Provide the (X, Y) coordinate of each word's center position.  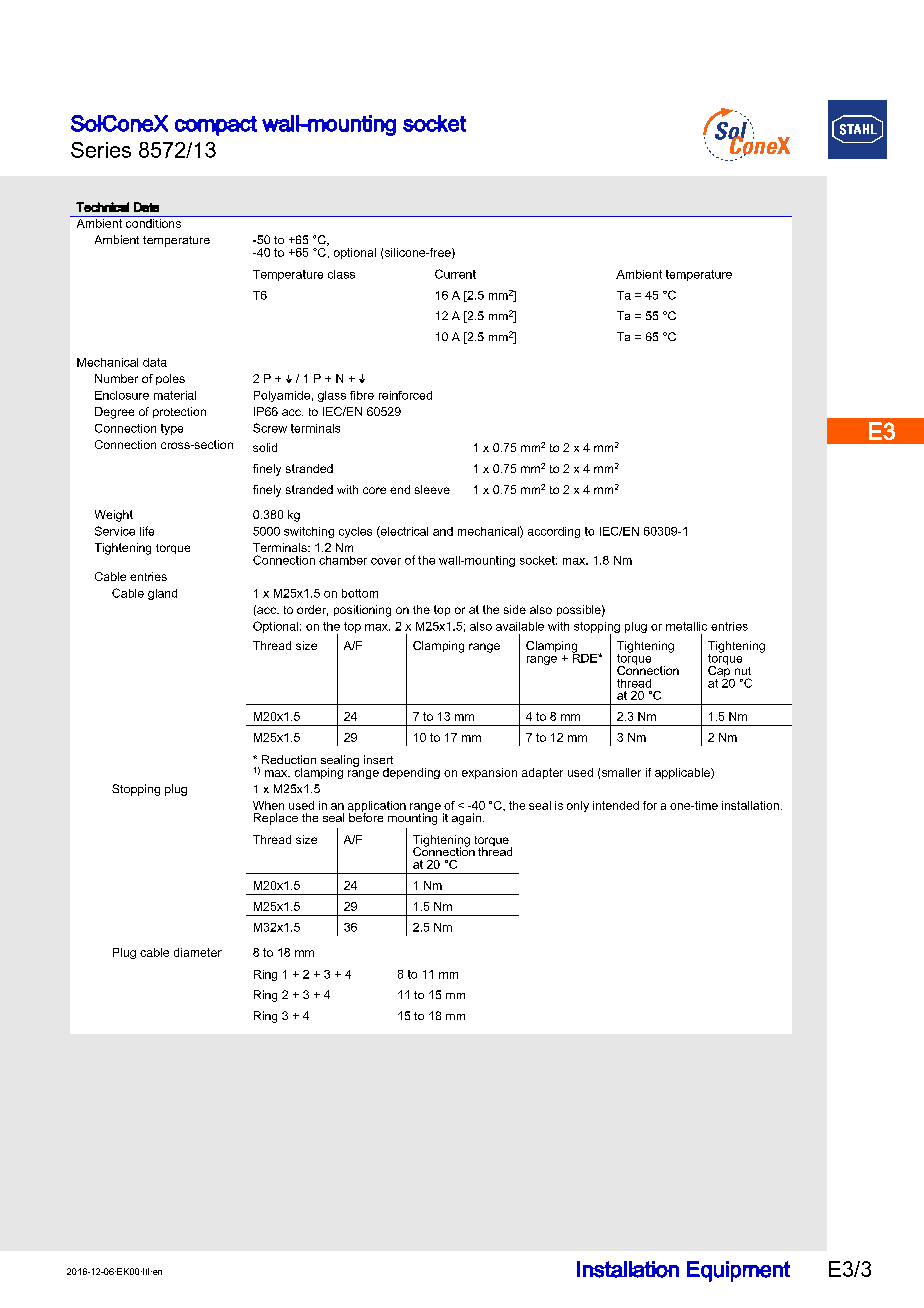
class (341, 274)
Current (455, 274)
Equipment (738, 1271)
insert (378, 759)
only (578, 806)
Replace (276, 819)
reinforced (405, 395)
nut (743, 671)
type (172, 429)
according (554, 532)
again (466, 819)
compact (216, 126)
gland (162, 594)
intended (616, 805)
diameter (198, 952)
